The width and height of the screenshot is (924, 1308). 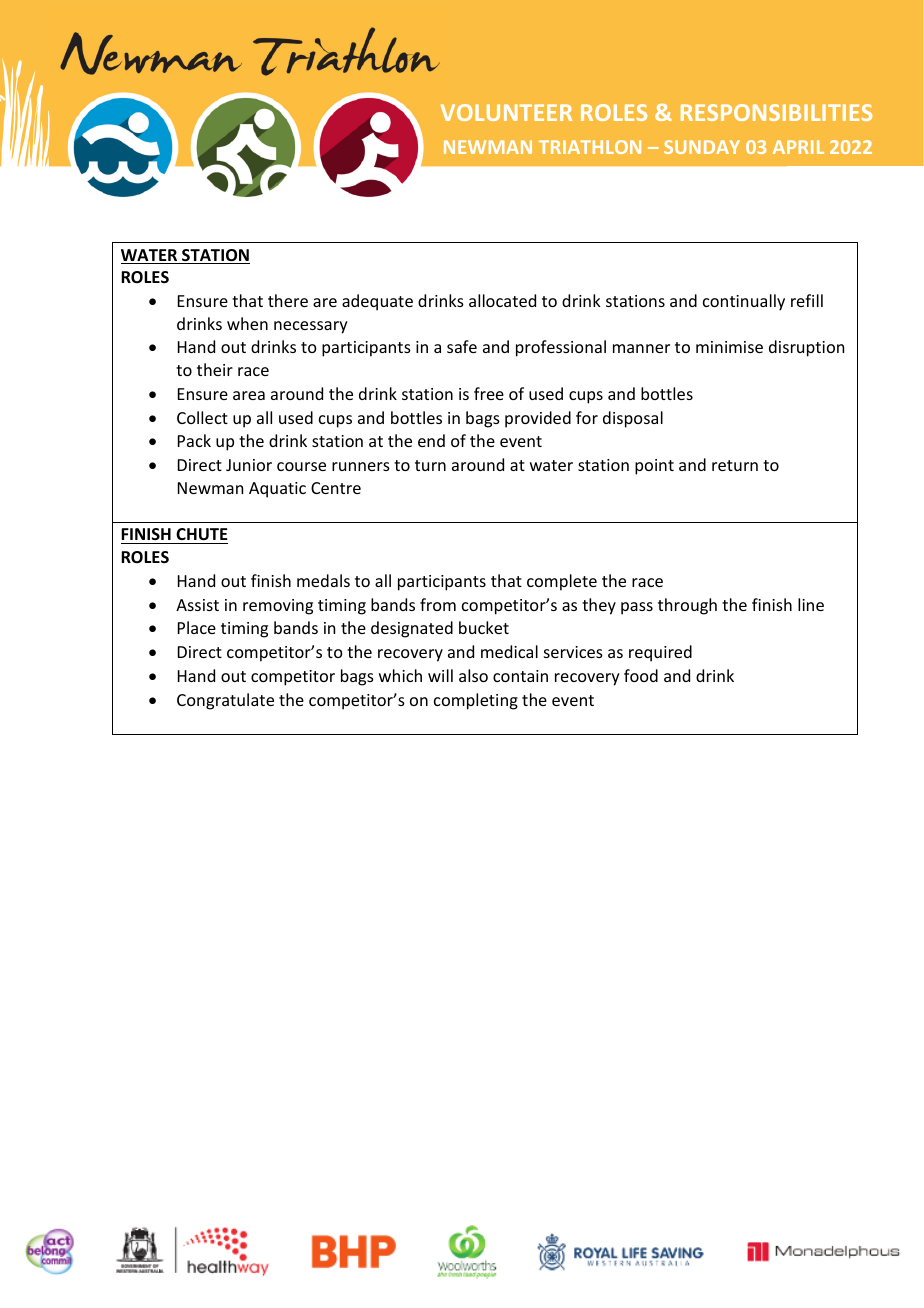 What do you see at coordinates (702, 147) in the screenshot?
I see `SUNDAY` at bounding box center [702, 147].
